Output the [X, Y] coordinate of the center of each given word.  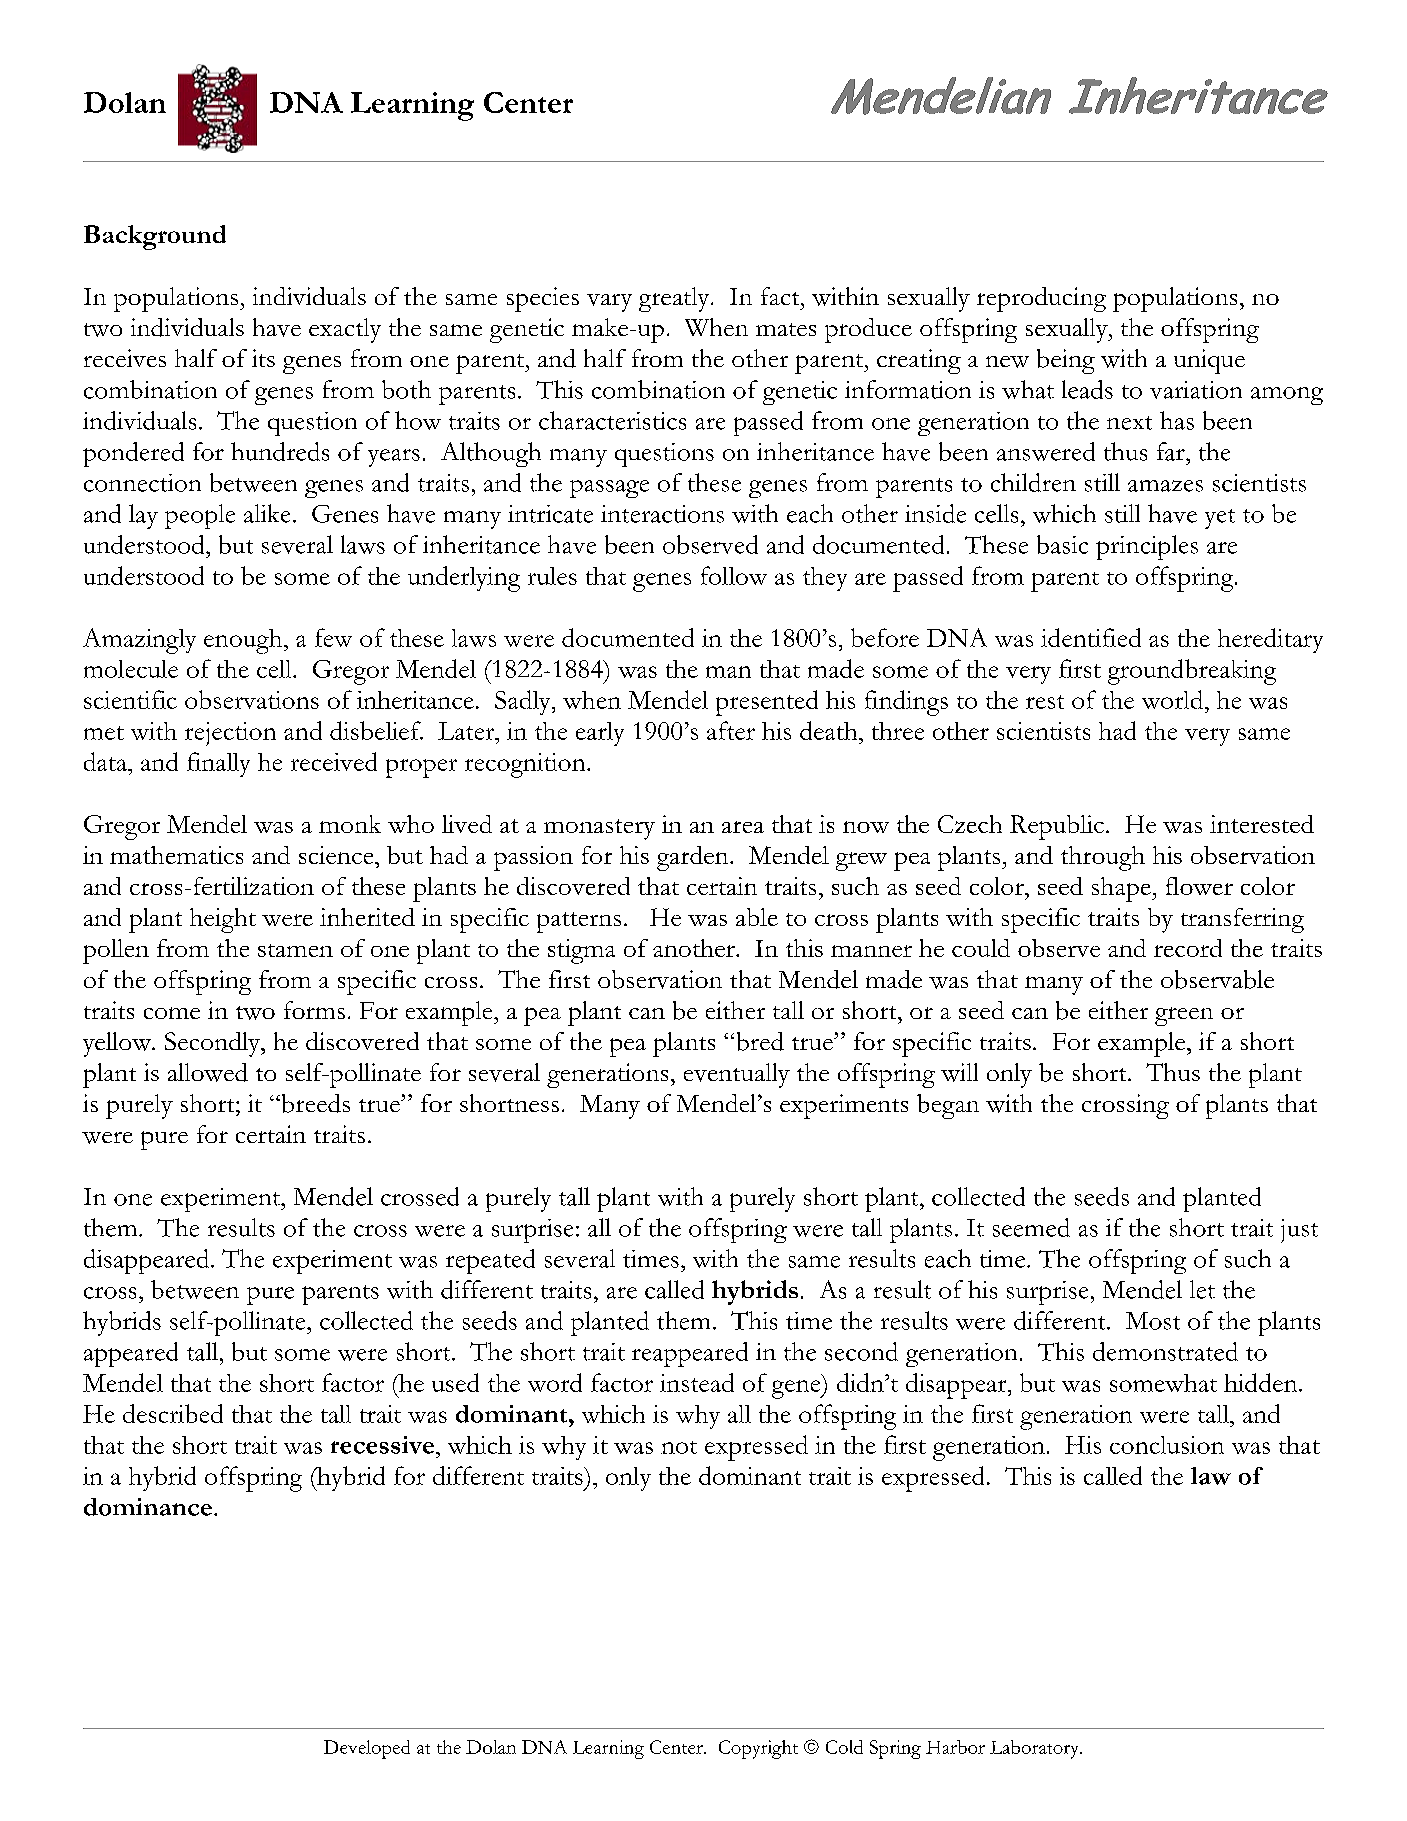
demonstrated [1165, 1351]
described [173, 1413]
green [1184, 1016]
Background [155, 237]
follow [734, 575]
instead [697, 1382]
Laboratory [1036, 1749]
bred [760, 1041]
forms [314, 1010]
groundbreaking [1192, 672]
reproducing [1041, 299]
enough [244, 641]
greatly [675, 299]
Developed [367, 1749]
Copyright [758, 1749]
